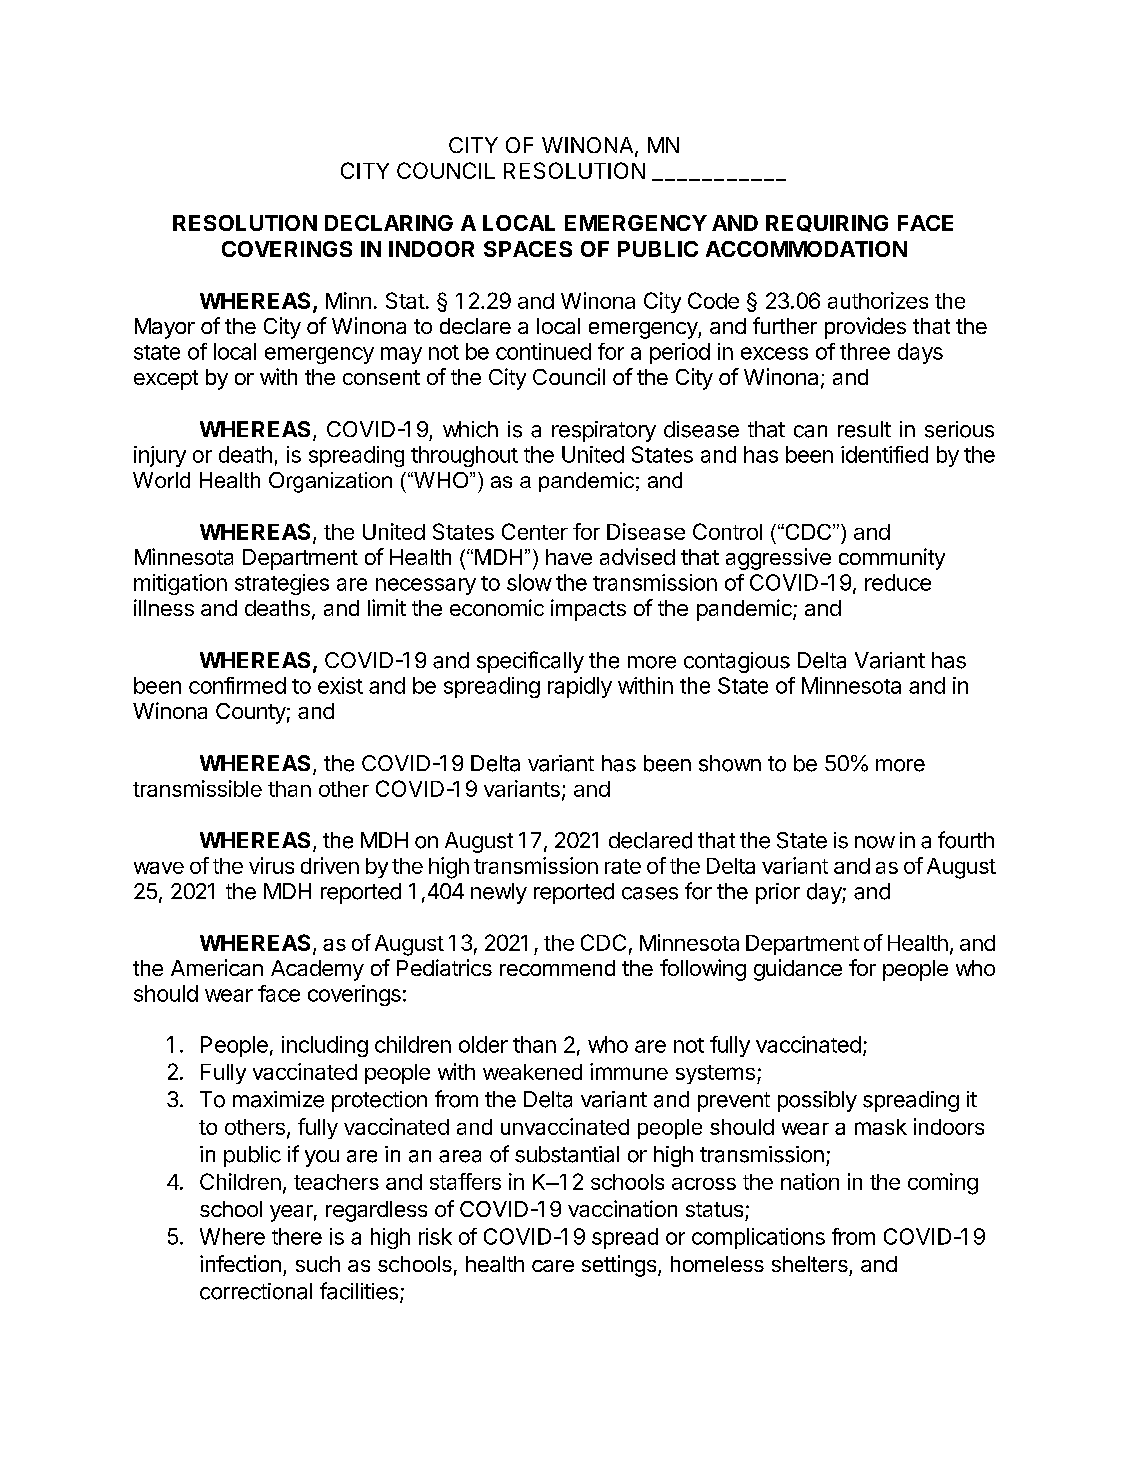 The image size is (1128, 1460). What do you see at coordinates (180, 584) in the page?
I see `mitigation` at bounding box center [180, 584].
